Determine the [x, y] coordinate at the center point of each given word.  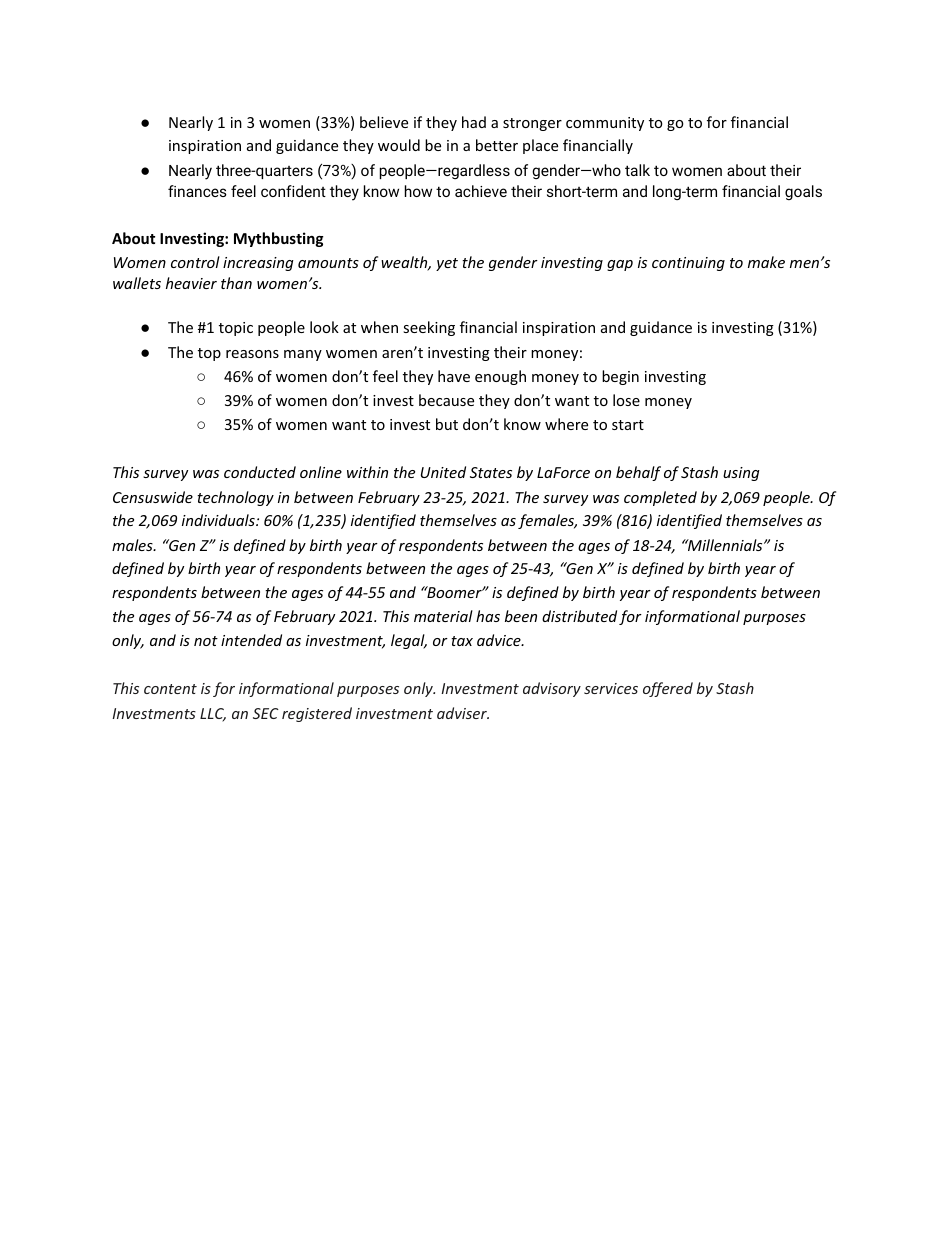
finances [197, 191]
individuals [219, 520]
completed [660, 498]
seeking [429, 328]
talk [637, 170]
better [497, 145]
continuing [688, 264]
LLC [213, 715]
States [491, 472]
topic [236, 329]
